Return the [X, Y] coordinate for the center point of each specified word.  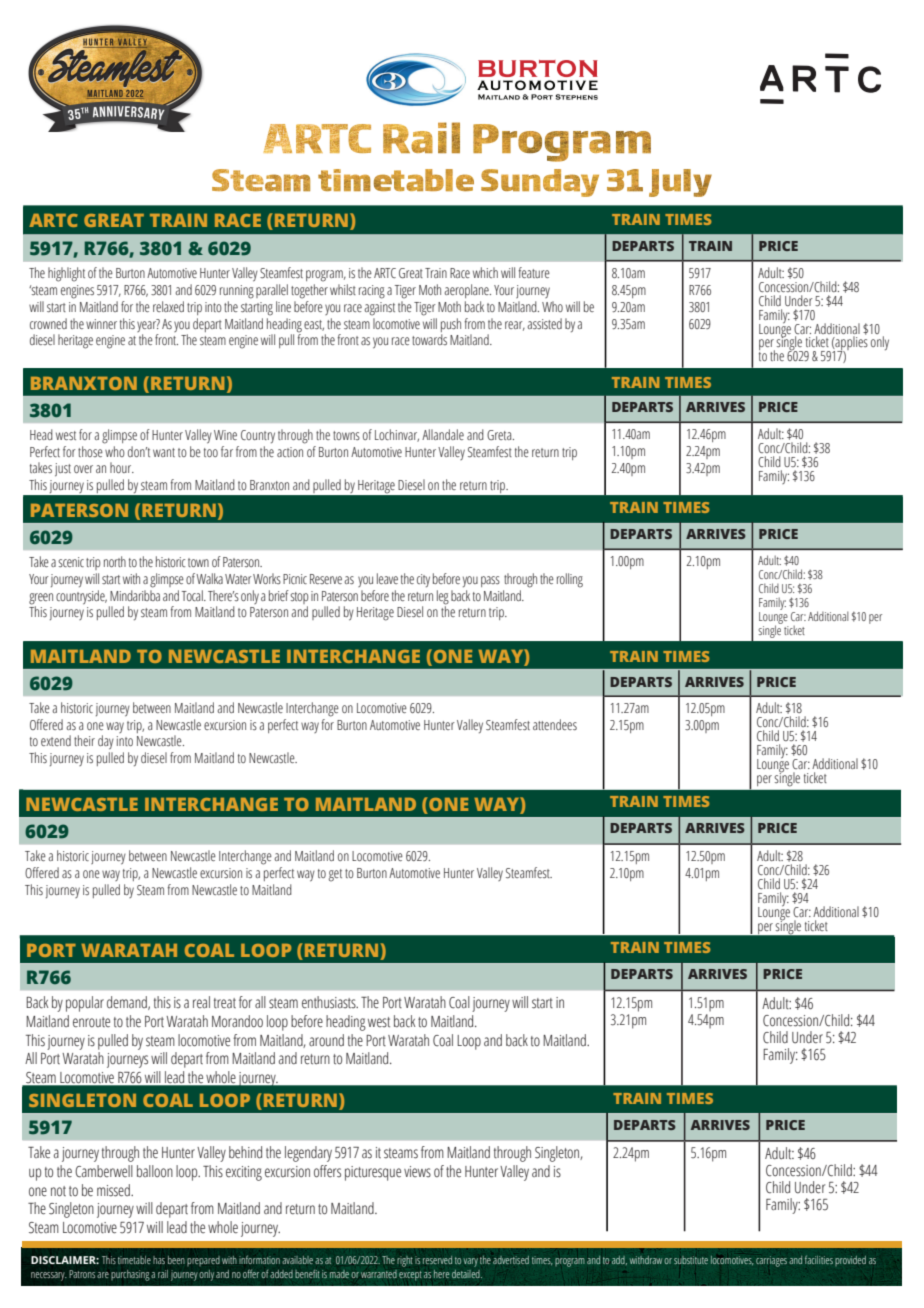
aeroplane [468, 291]
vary [471, 1262]
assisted [545, 323]
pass [490, 581]
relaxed [168, 306]
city [423, 580]
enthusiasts [330, 1002]
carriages [771, 1261]
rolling [570, 580]
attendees [555, 724]
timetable [134, 1260]
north [115, 561]
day [106, 742]
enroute [91, 1022]
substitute [691, 1260]
